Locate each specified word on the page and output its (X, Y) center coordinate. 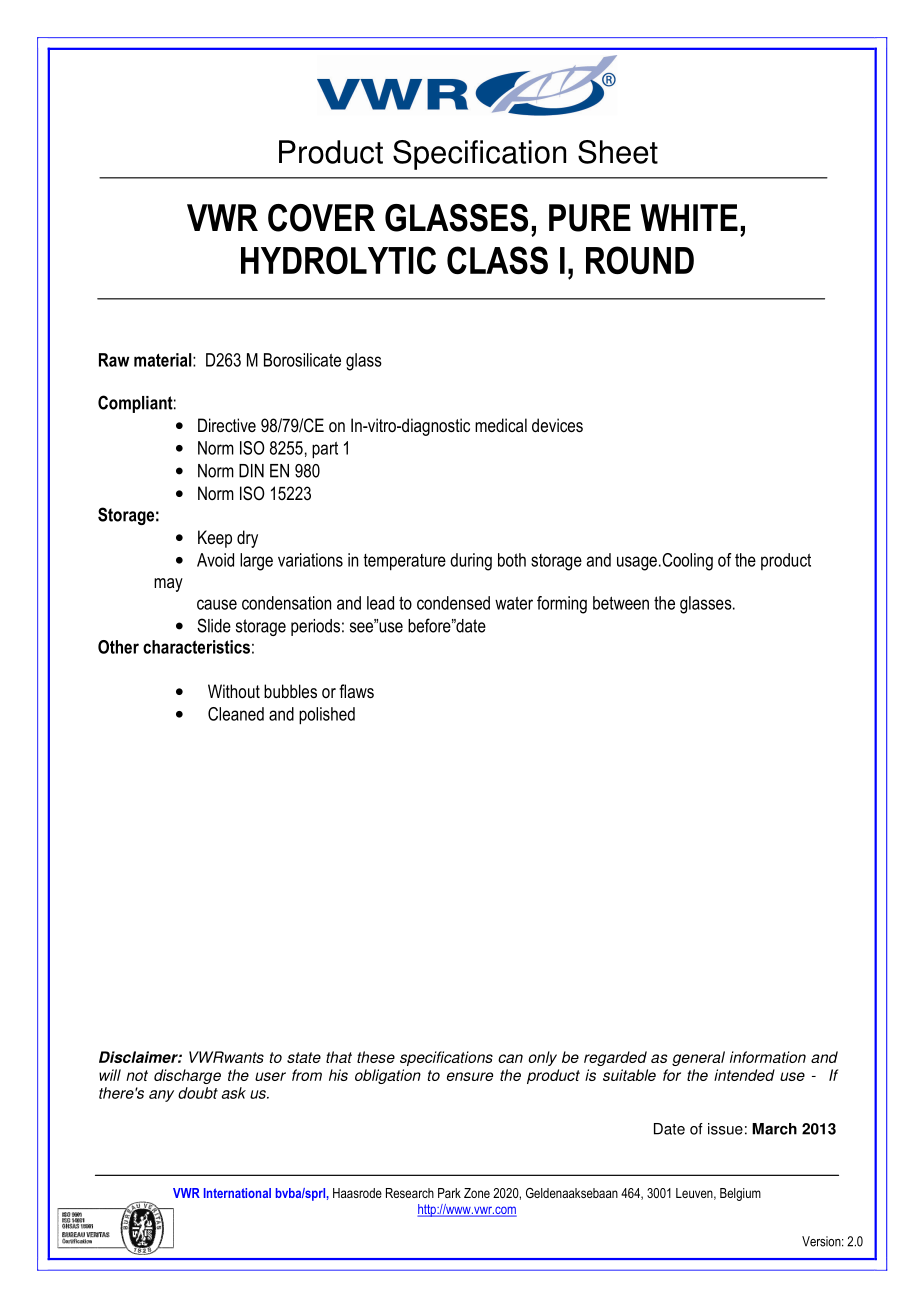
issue (725, 1129)
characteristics (196, 647)
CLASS (497, 260)
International (237, 1193)
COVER (321, 218)
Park (449, 1193)
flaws (356, 691)
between (621, 603)
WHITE (689, 217)
